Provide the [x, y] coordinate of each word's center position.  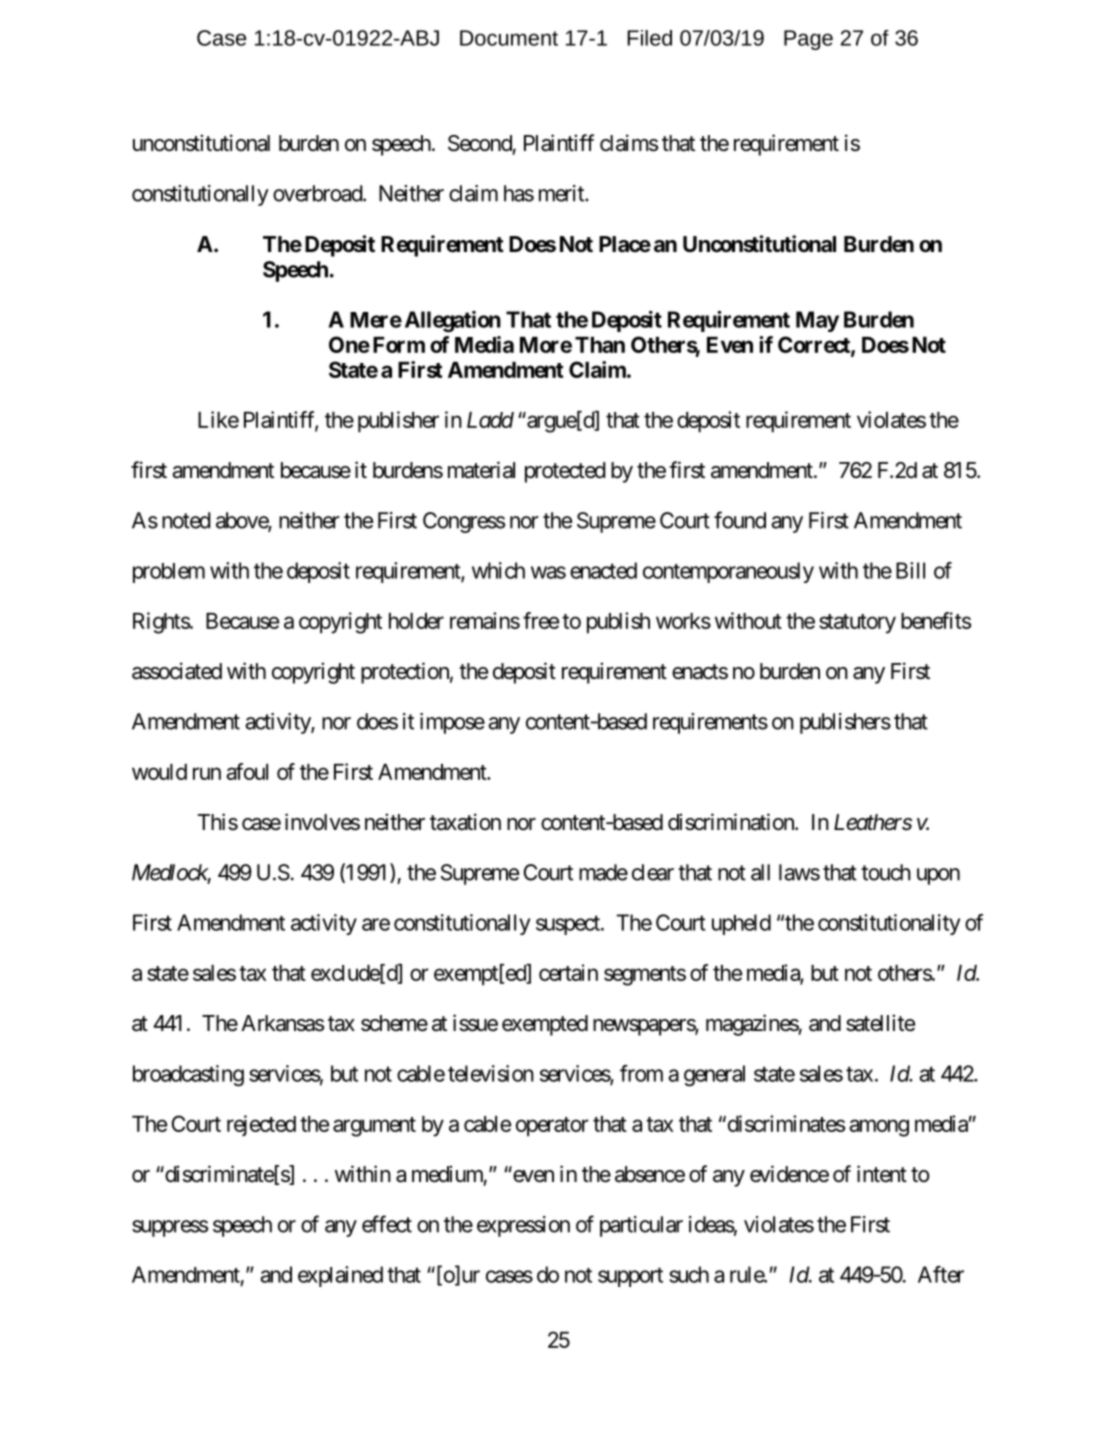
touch [886, 872]
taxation [465, 822]
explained [340, 1276]
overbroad [318, 193]
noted [186, 520]
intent [882, 1174]
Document [509, 38]
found [740, 520]
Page [808, 40]
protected [565, 472]
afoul [247, 771]
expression [523, 1226]
